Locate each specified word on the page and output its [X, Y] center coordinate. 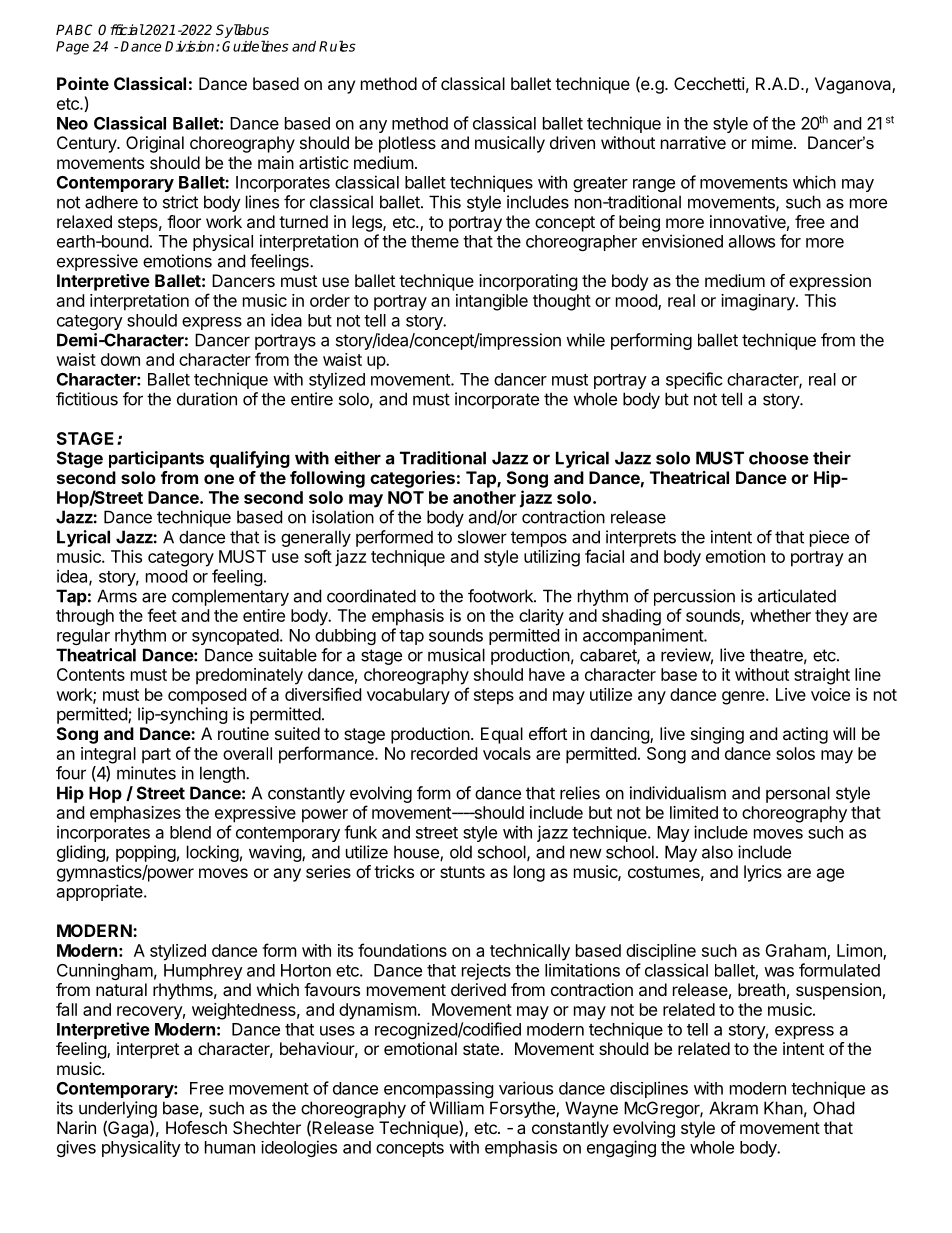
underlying [118, 1109]
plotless [407, 144]
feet [162, 615]
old [461, 852]
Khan [783, 1108]
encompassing [439, 1090]
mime [773, 142]
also [717, 852]
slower [482, 537]
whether [780, 615]
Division [191, 46]
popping [146, 853]
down [120, 359]
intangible [492, 302]
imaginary [759, 302]
